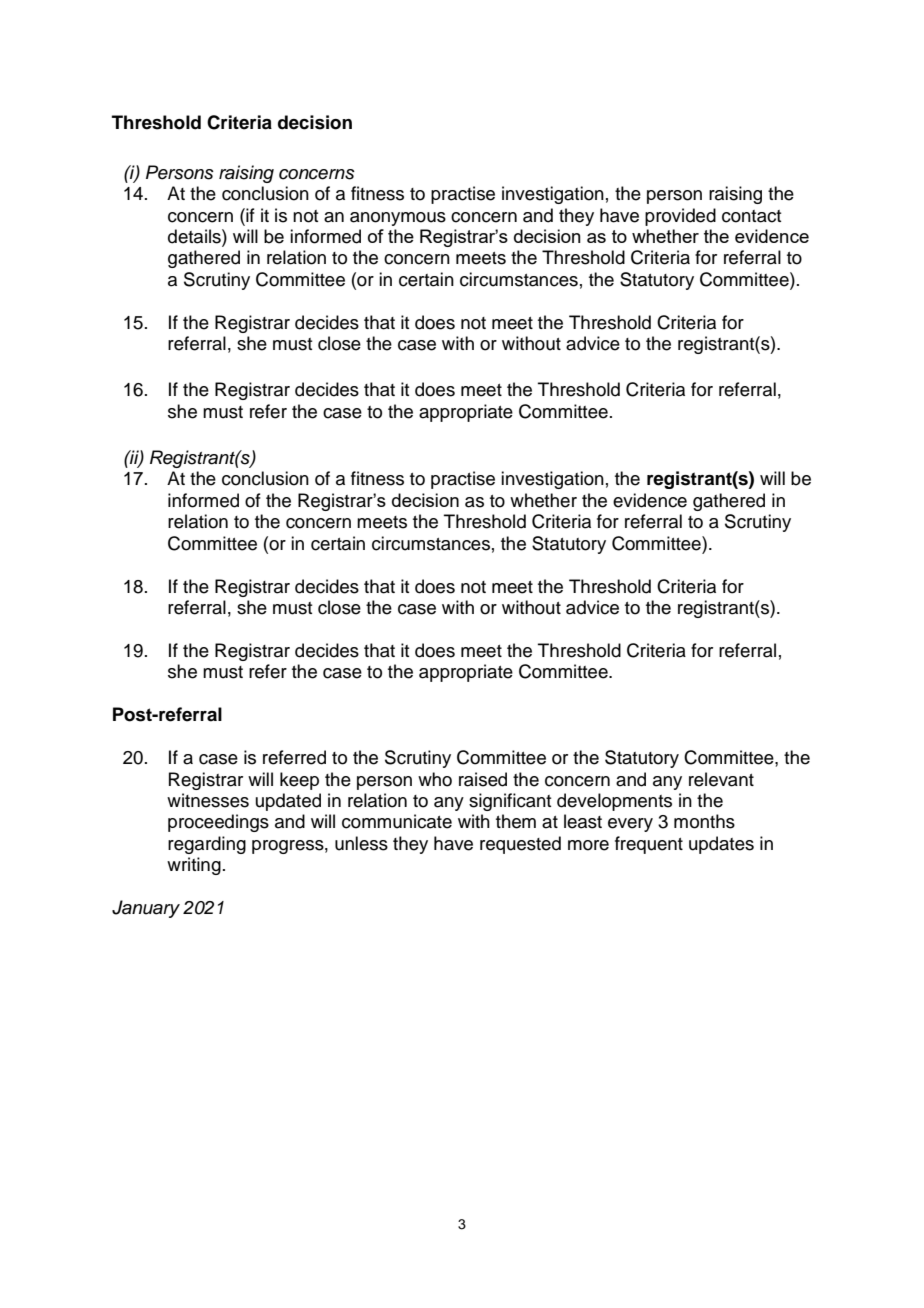  What do you see at coordinates (194, 866) in the page?
I see `writing` at bounding box center [194, 866].
